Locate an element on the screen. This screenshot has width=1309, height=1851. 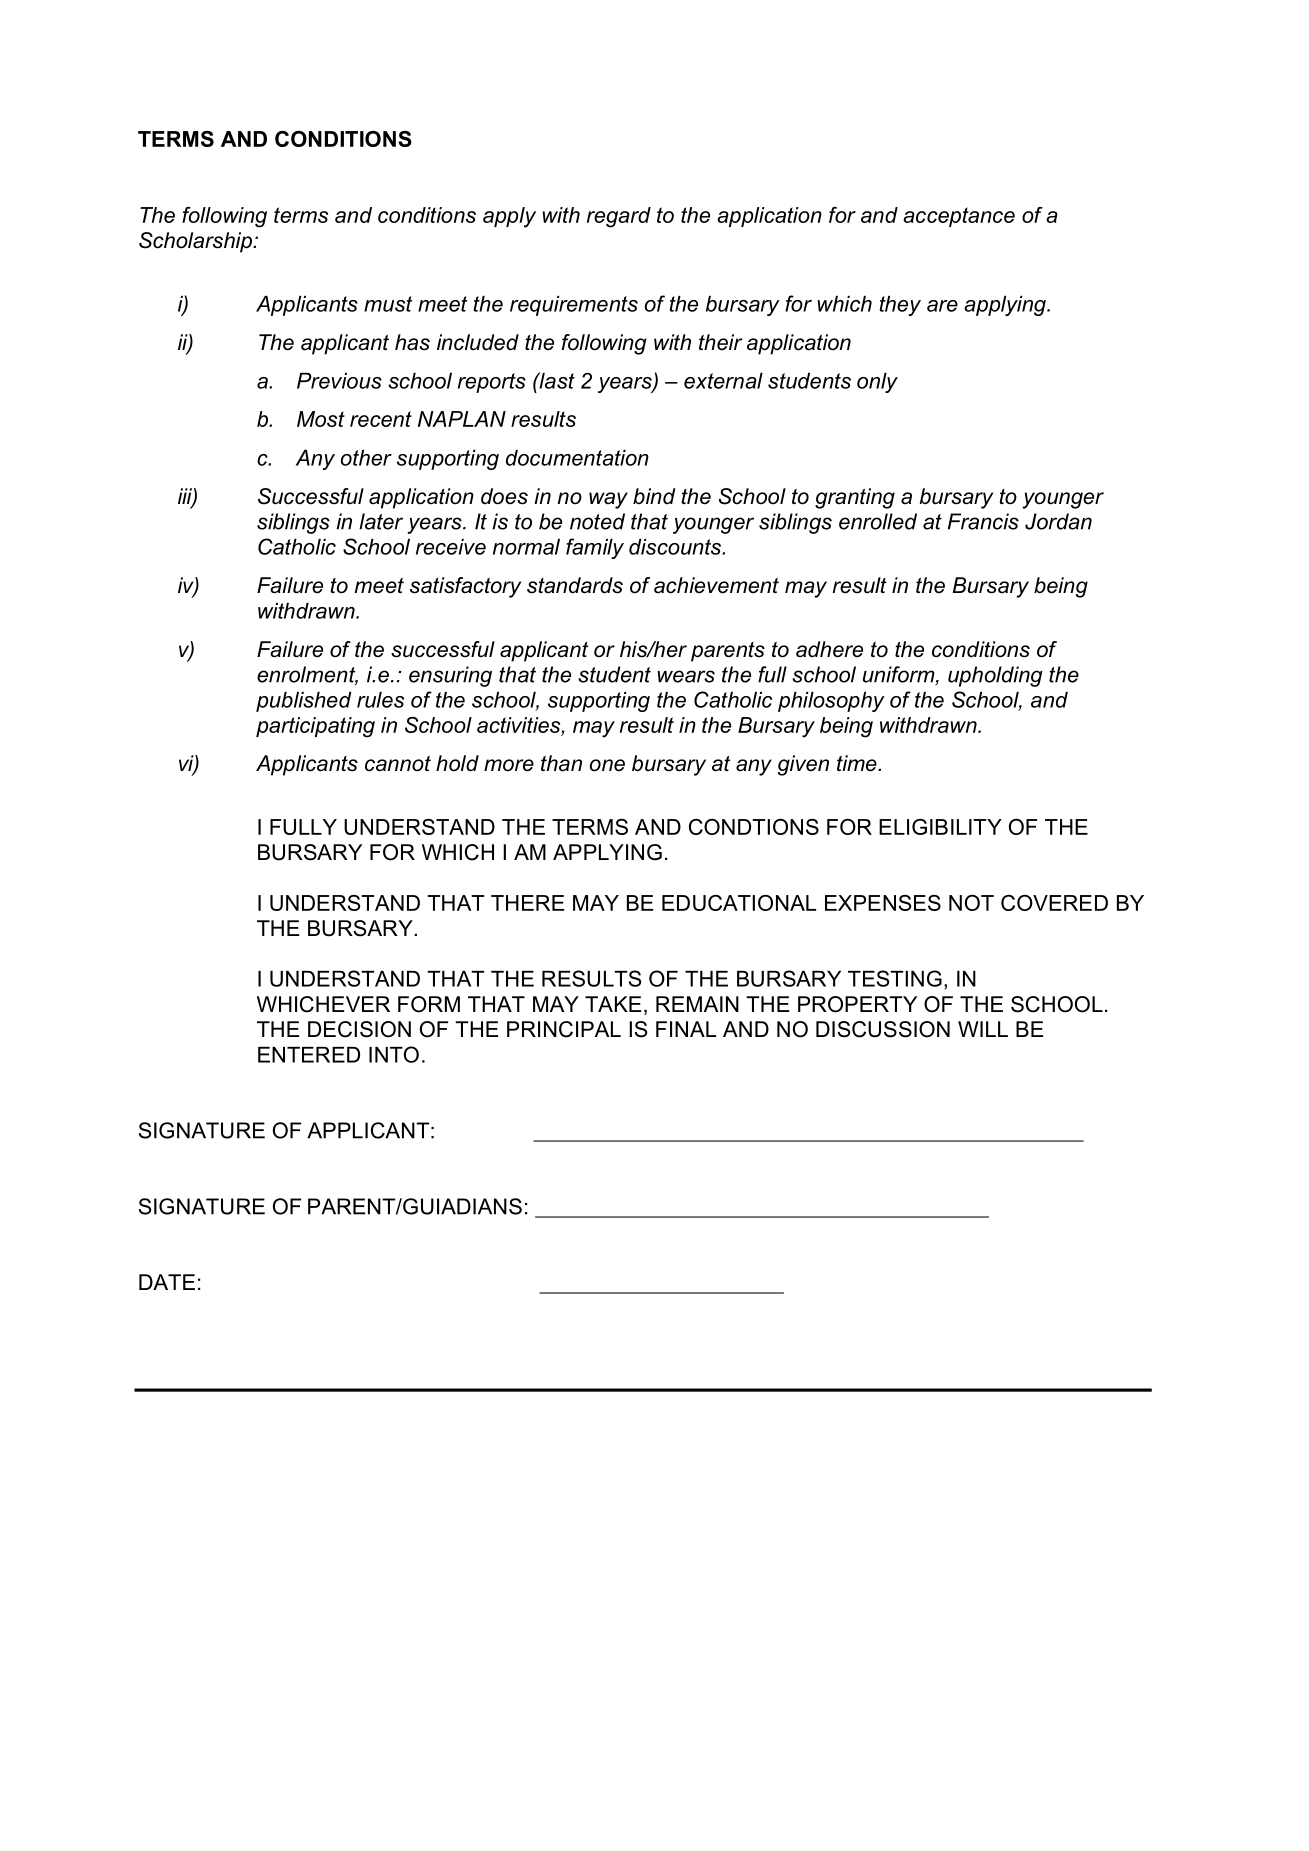
regard is located at coordinates (619, 217).
